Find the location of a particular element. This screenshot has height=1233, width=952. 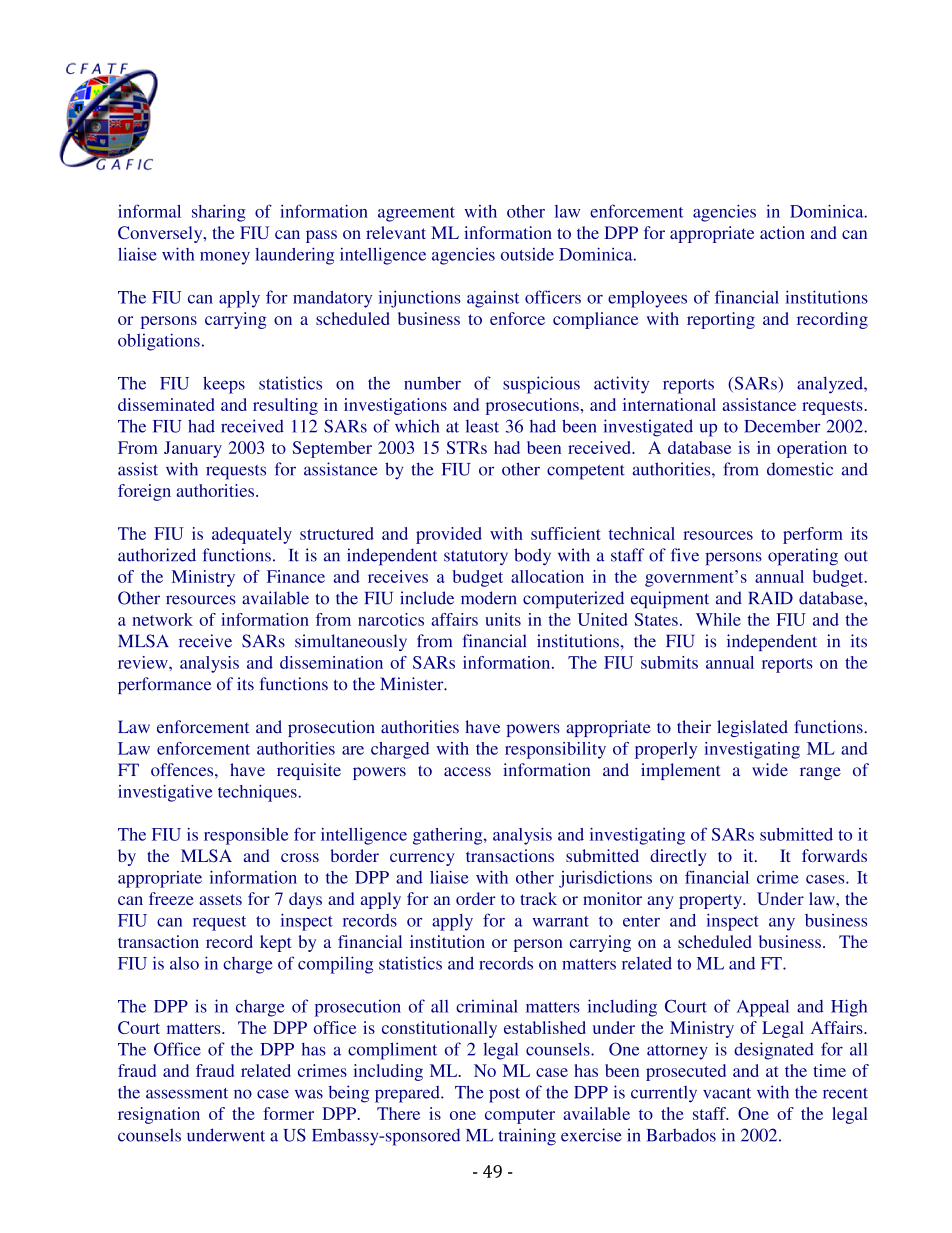

track is located at coordinates (538, 898).
